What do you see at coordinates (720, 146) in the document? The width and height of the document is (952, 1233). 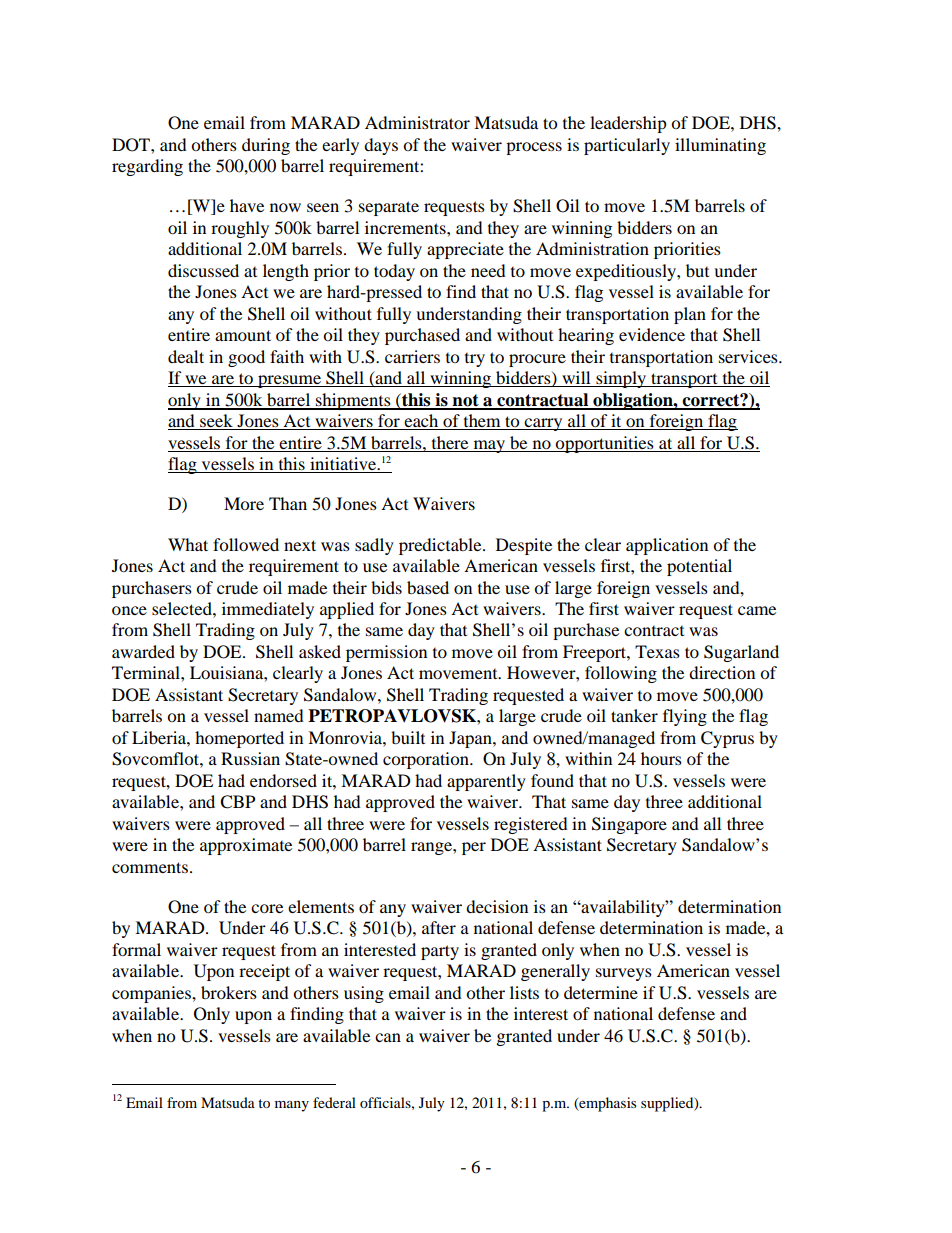 I see `illuminating` at bounding box center [720, 146].
